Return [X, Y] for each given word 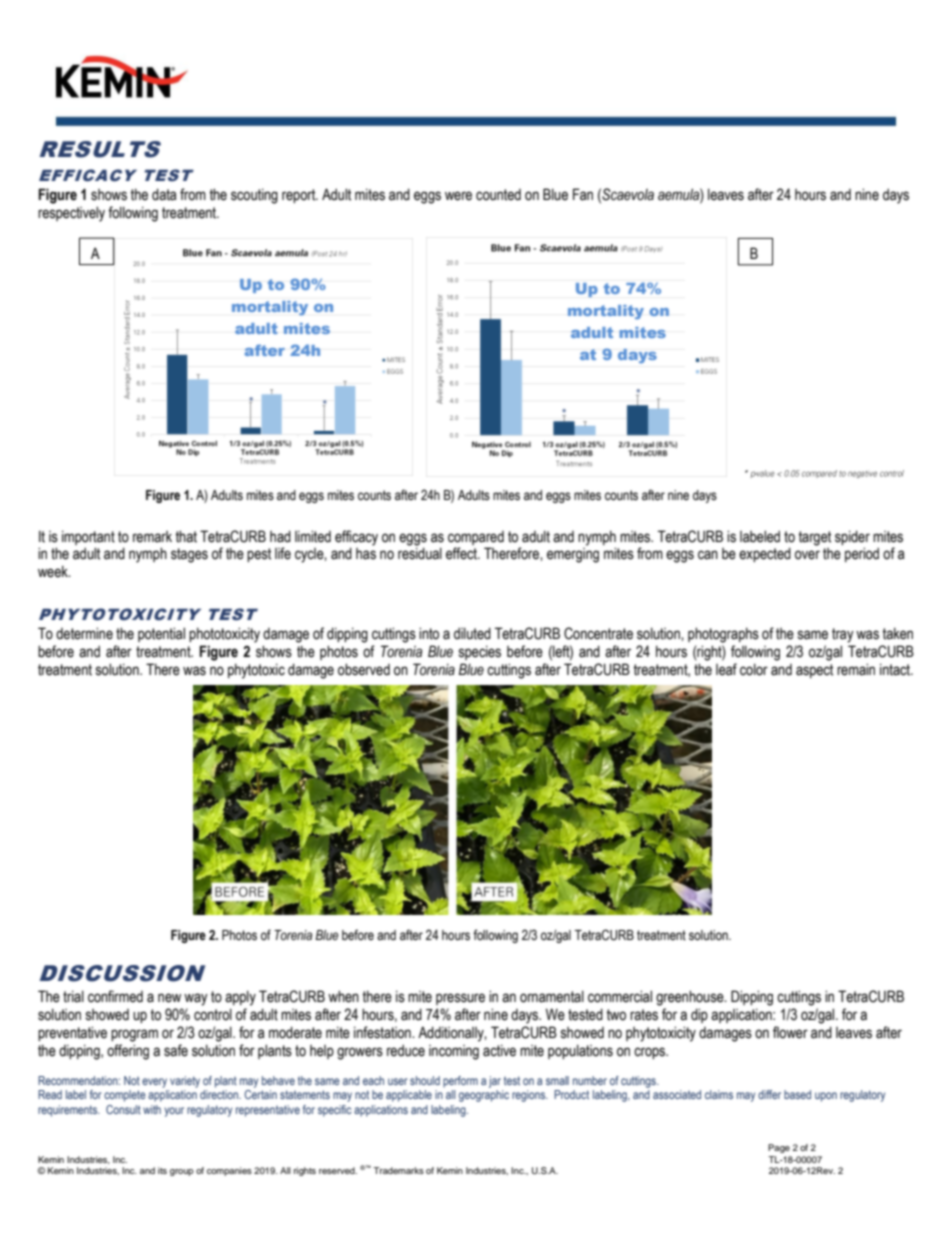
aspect [814, 671]
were [458, 196]
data [164, 194]
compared [476, 538]
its [162, 1170]
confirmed [115, 996]
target [814, 538]
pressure [460, 999]
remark [152, 537]
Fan [583, 194]
